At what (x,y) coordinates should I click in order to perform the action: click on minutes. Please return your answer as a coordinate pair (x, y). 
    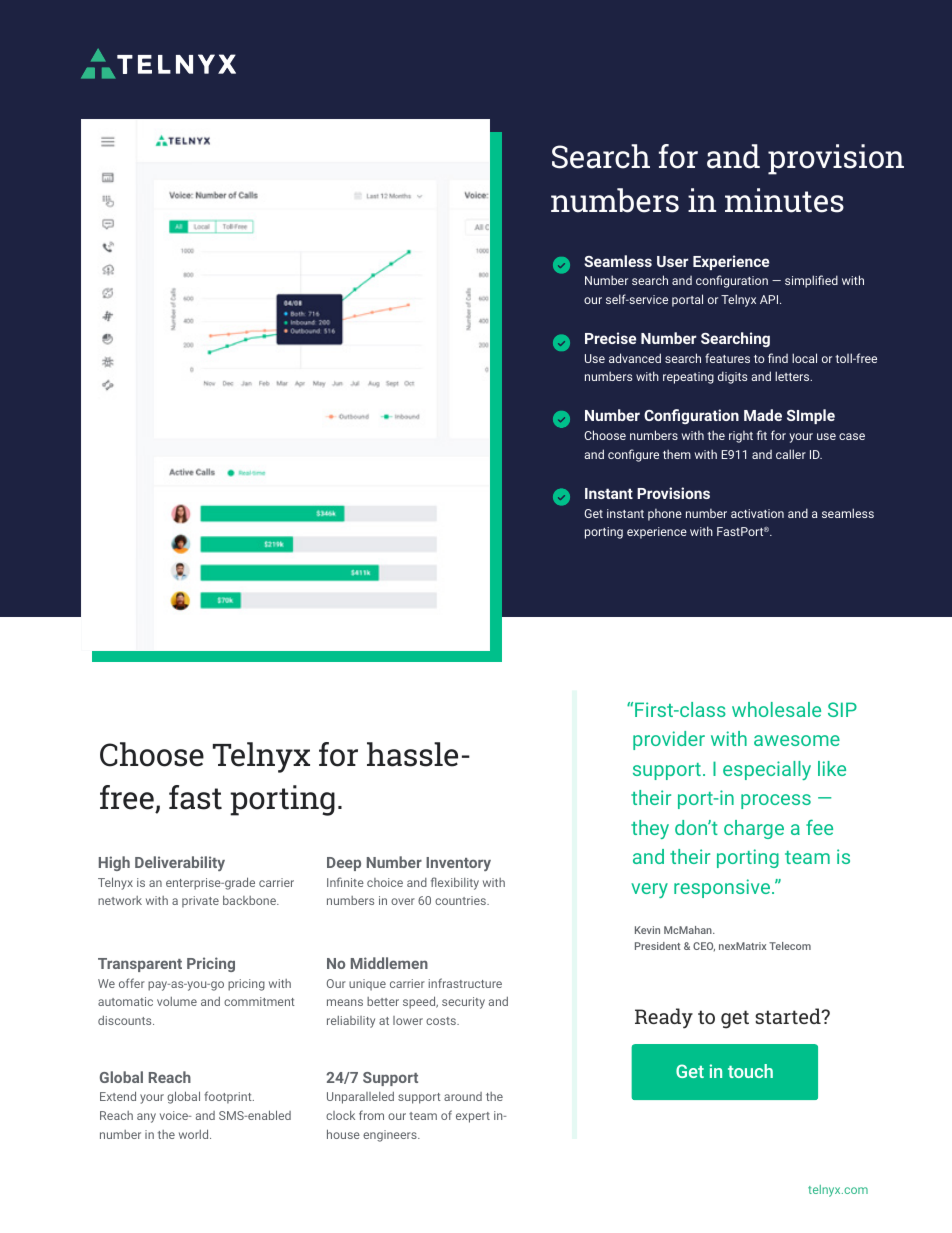
    Looking at the image, I should click on (784, 200).
